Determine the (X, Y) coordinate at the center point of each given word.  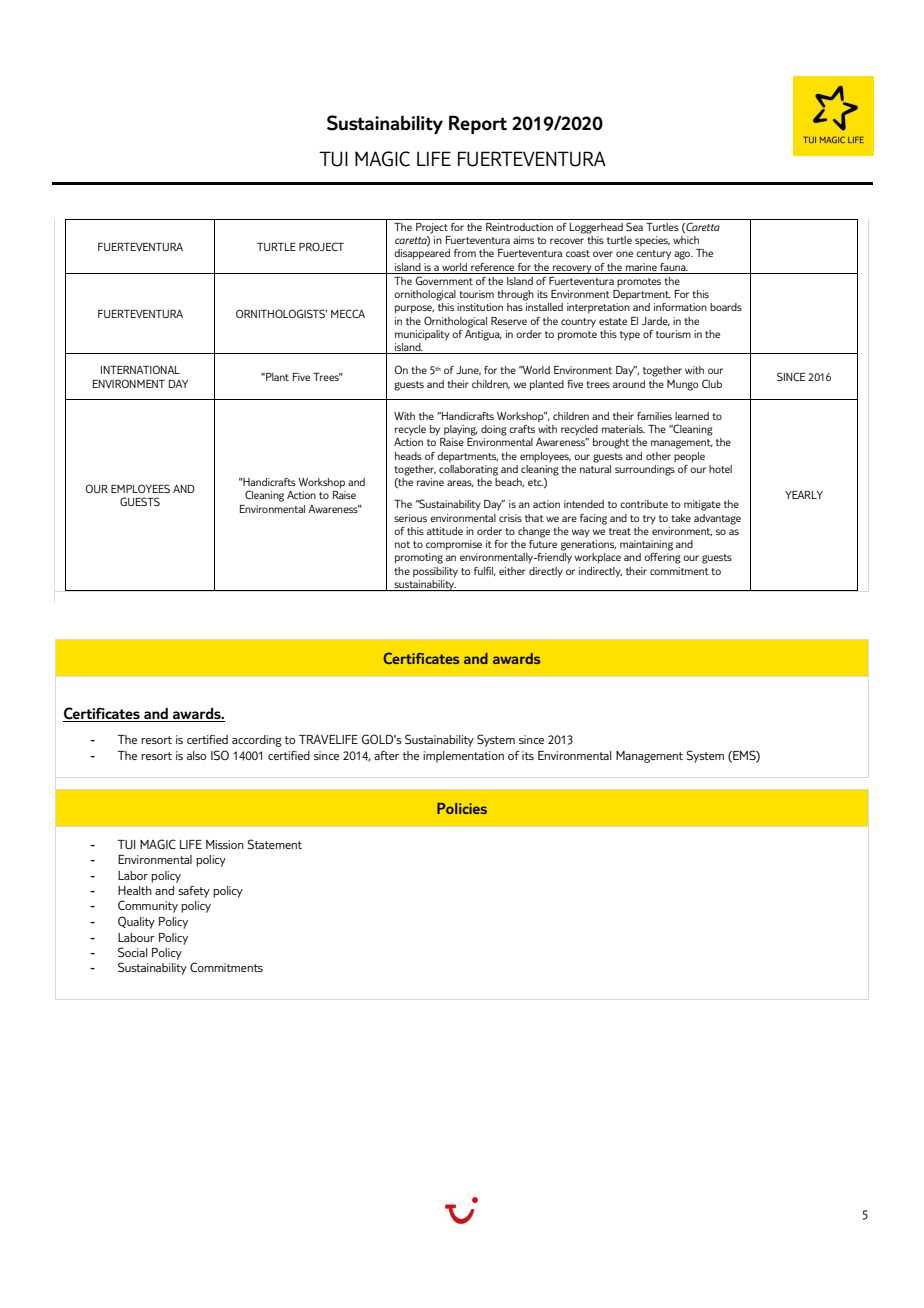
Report (478, 124)
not (402, 544)
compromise (454, 545)
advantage (717, 519)
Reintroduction (519, 227)
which (686, 240)
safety (194, 892)
